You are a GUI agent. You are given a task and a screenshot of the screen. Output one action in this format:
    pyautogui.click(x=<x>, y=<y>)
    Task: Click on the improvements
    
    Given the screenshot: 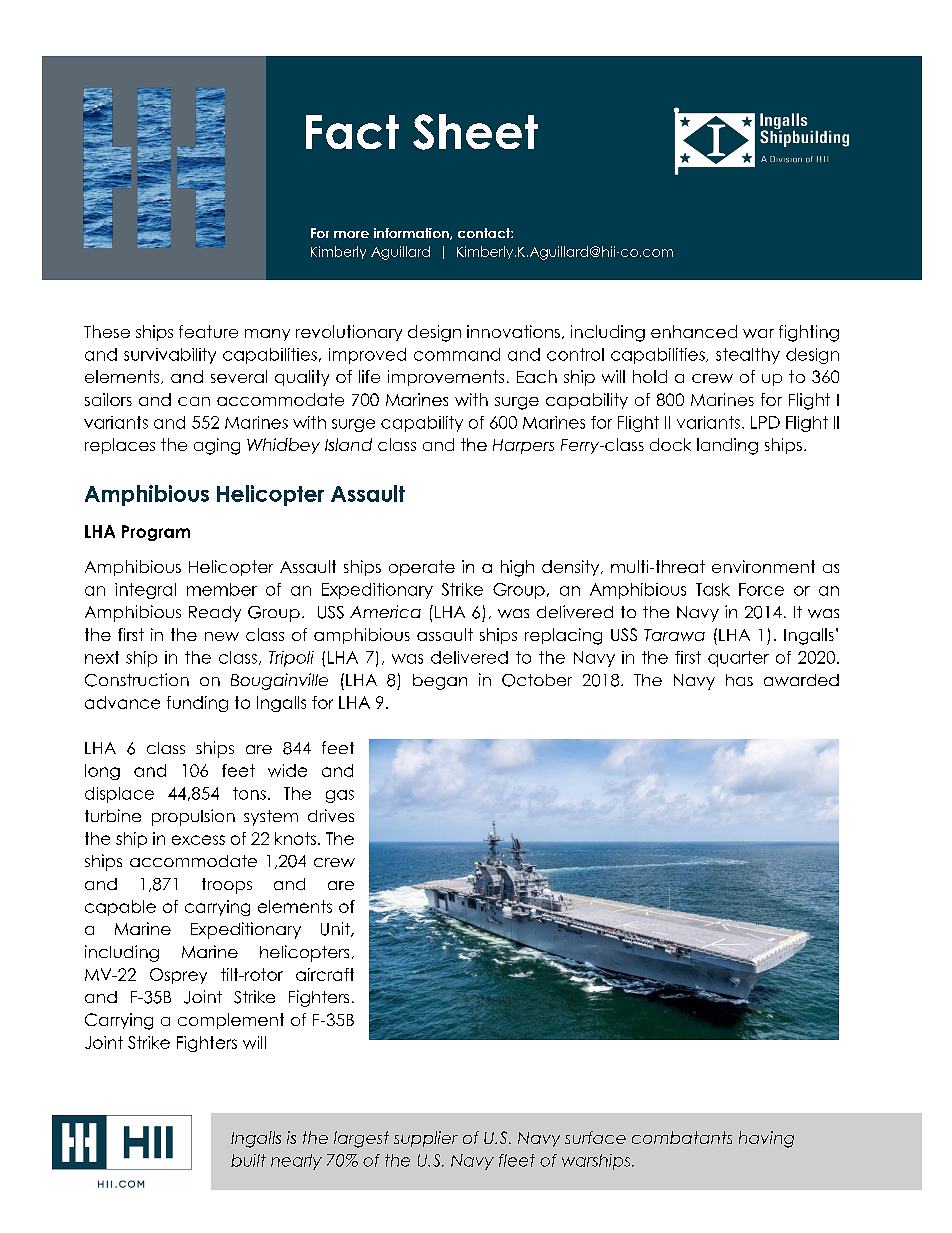 What is the action you would take?
    pyautogui.click(x=446, y=378)
